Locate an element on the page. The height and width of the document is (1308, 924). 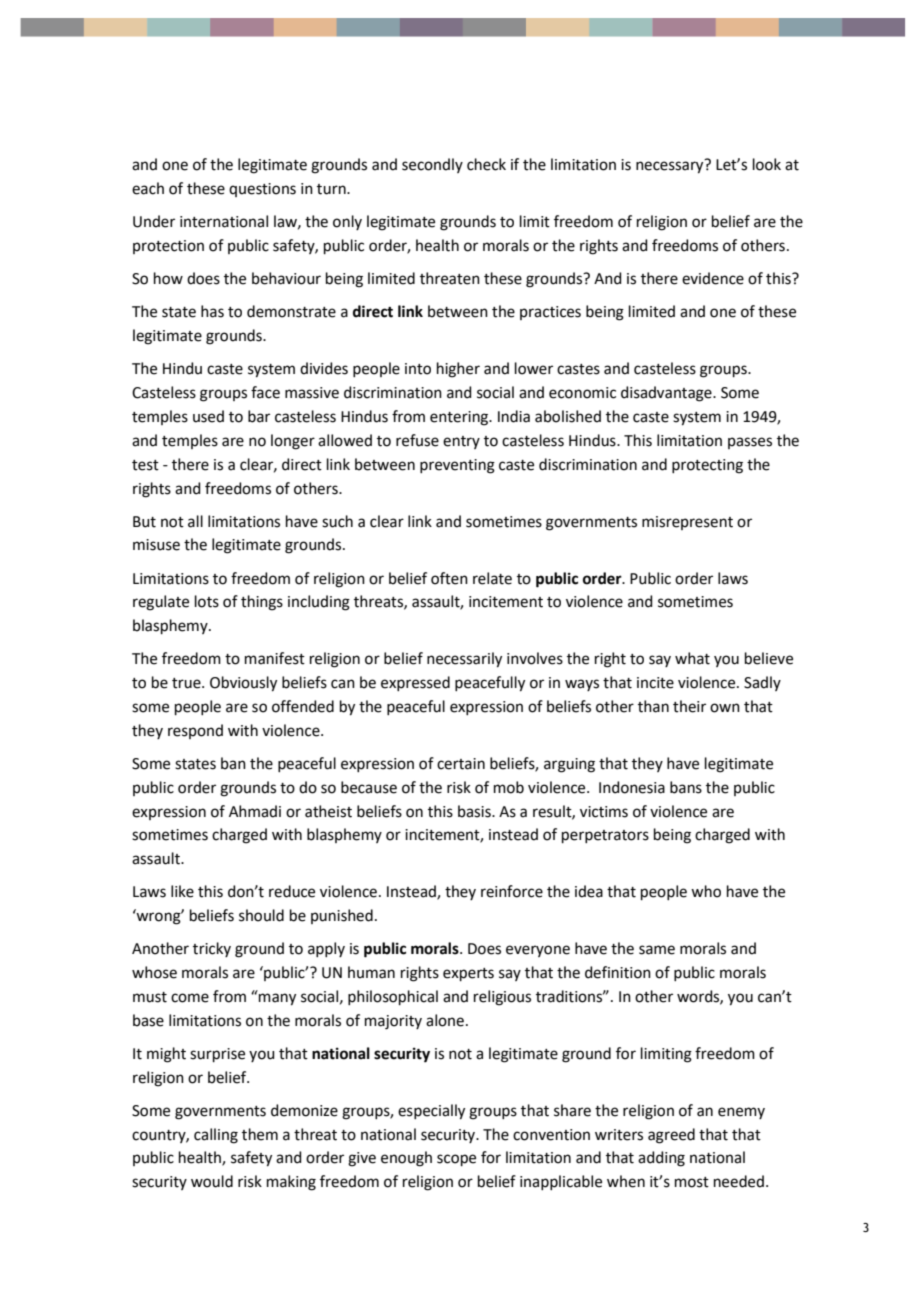
secondly is located at coordinates (432, 165).
